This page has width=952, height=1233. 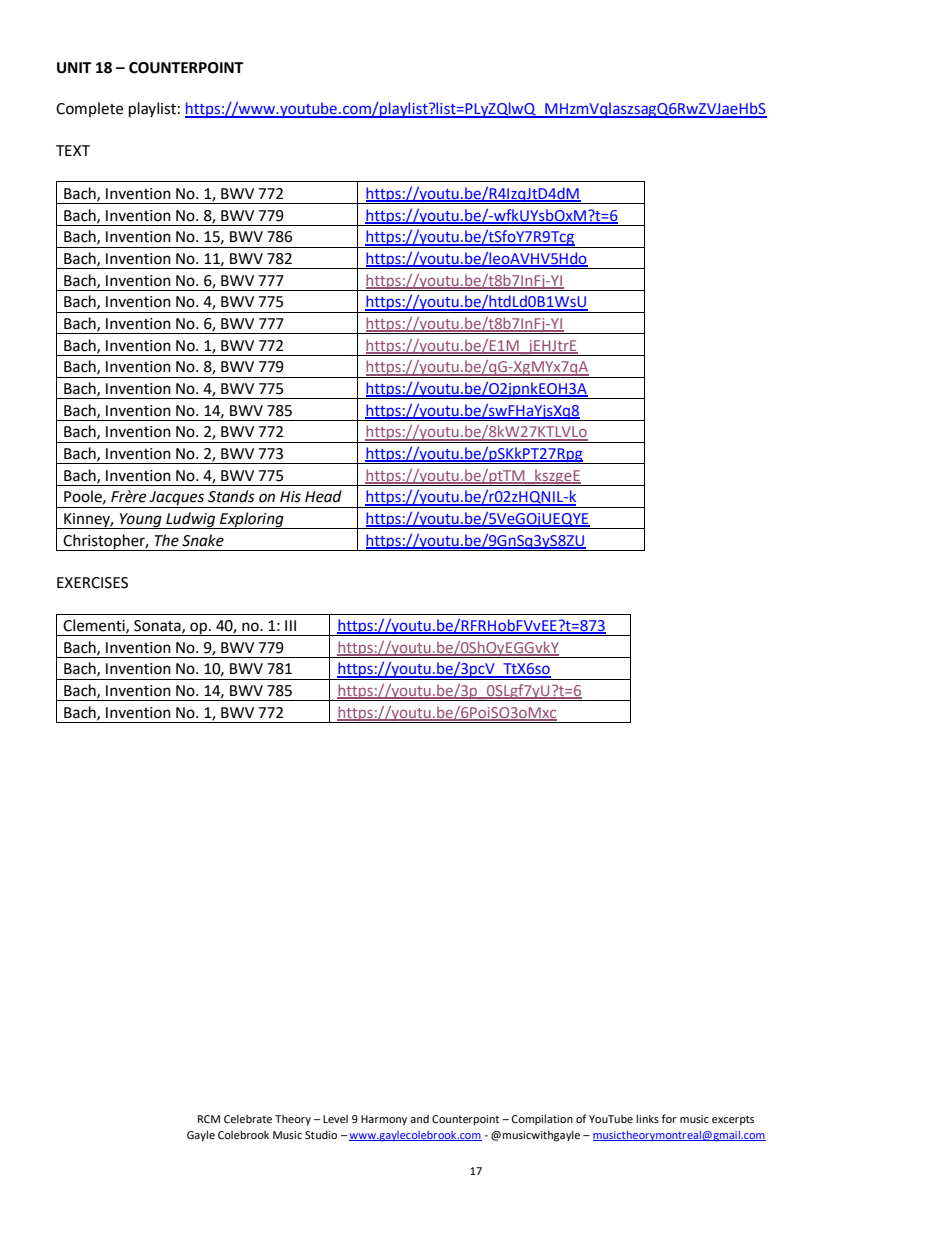 What do you see at coordinates (177, 499) in the page?
I see `Jacques` at bounding box center [177, 499].
